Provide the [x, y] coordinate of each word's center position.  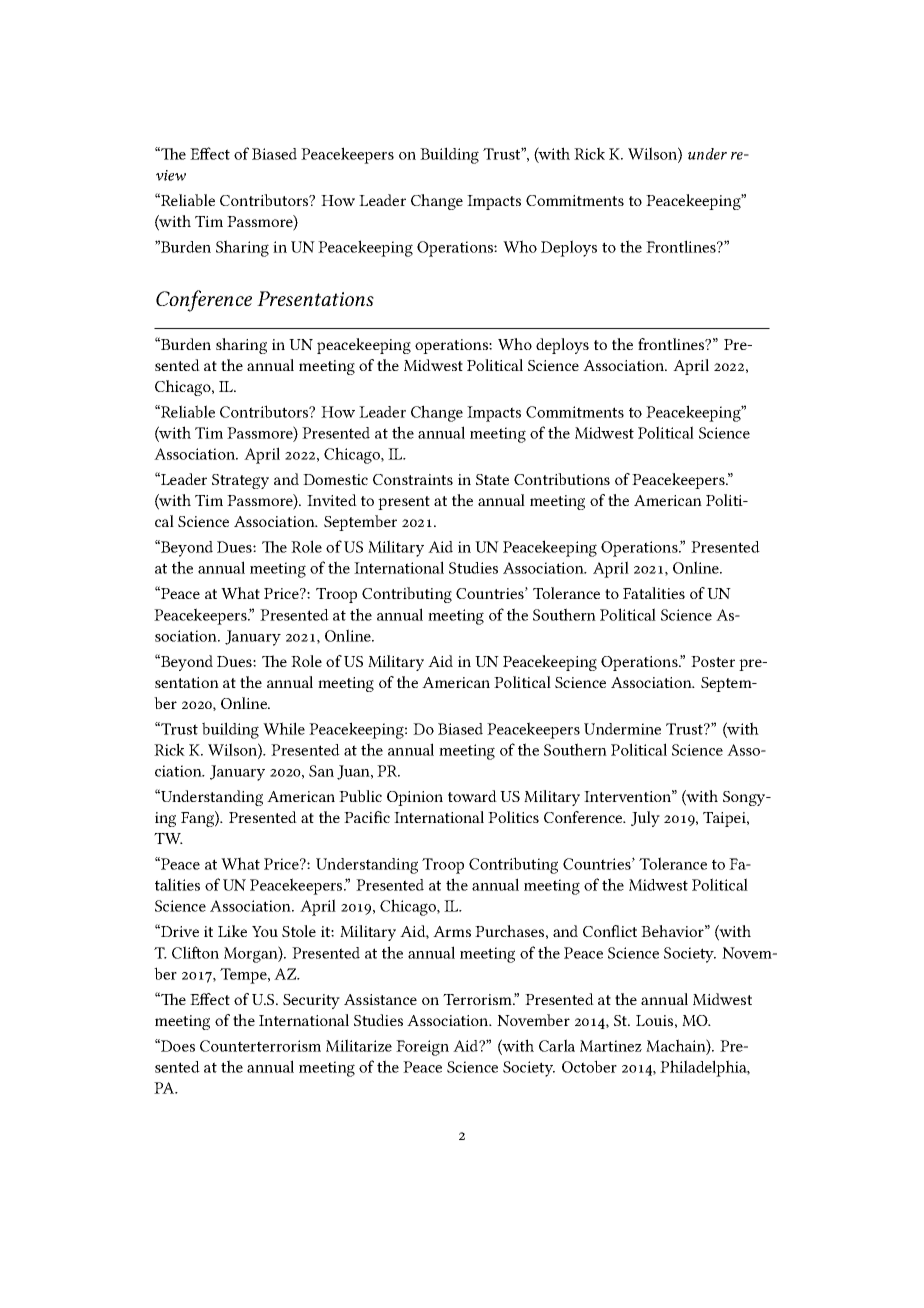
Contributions [562, 479]
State [492, 479]
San [321, 771]
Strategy [240, 481]
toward [472, 796]
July [645, 819]
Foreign [422, 1048]
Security [311, 1001]
